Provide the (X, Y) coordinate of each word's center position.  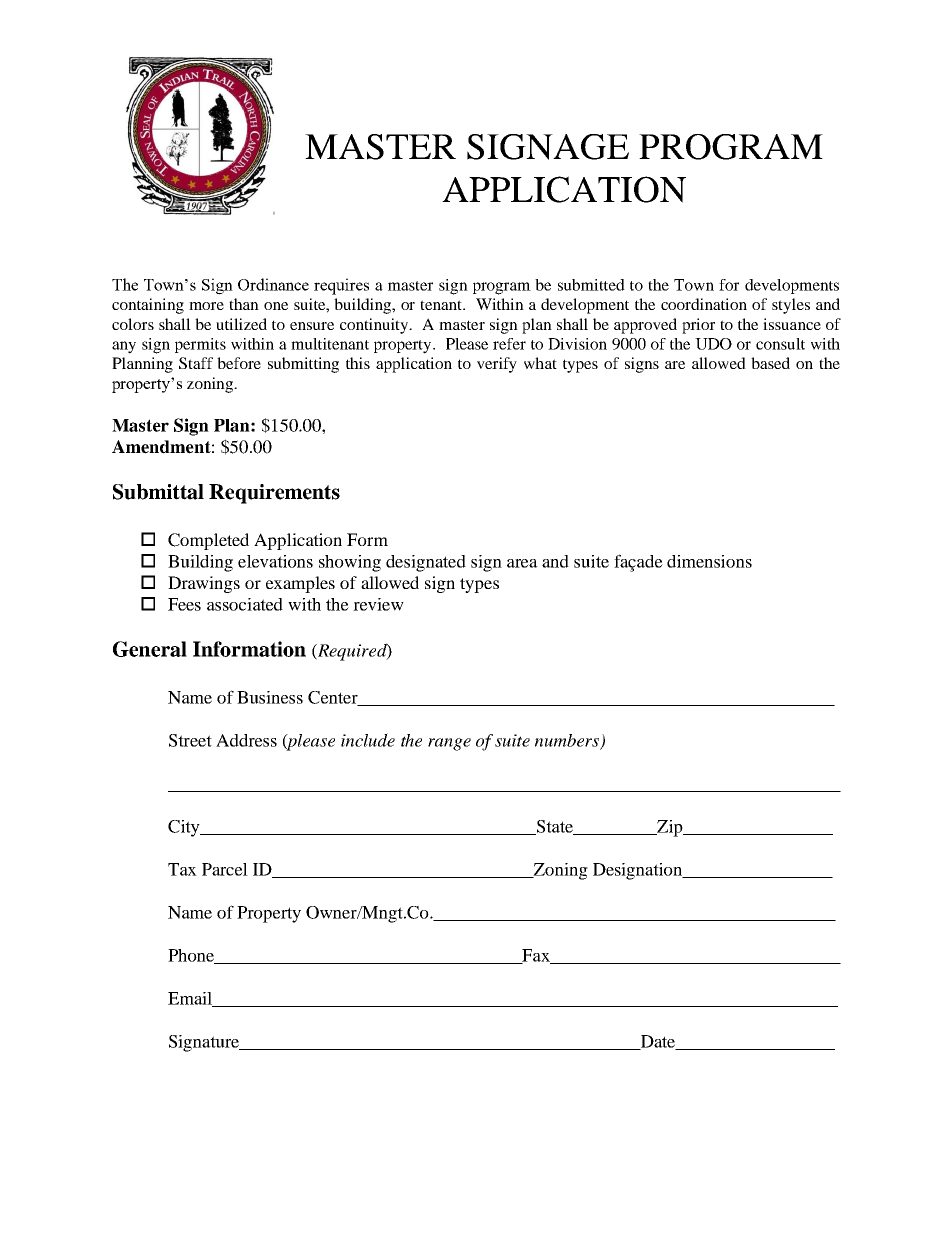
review (378, 604)
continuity (375, 326)
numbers (568, 741)
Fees (184, 604)
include (368, 740)
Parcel (225, 869)
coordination (704, 304)
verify (497, 365)
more (206, 306)
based (770, 363)
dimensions (709, 561)
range (449, 744)
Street (190, 740)
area (522, 563)
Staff (196, 363)
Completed (208, 541)
